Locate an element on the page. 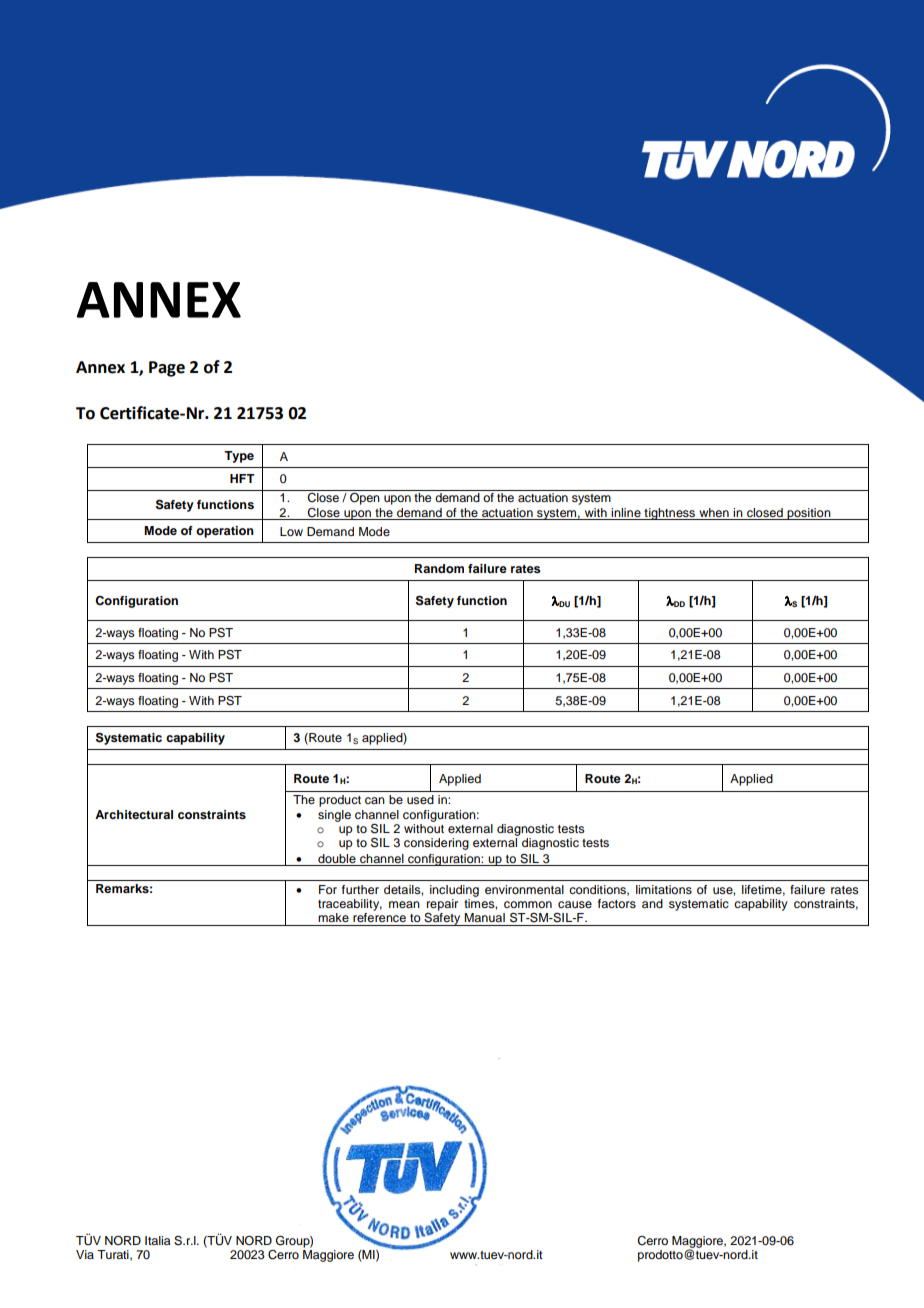 This page has height=1308, width=924. Architectural is located at coordinates (134, 814).
